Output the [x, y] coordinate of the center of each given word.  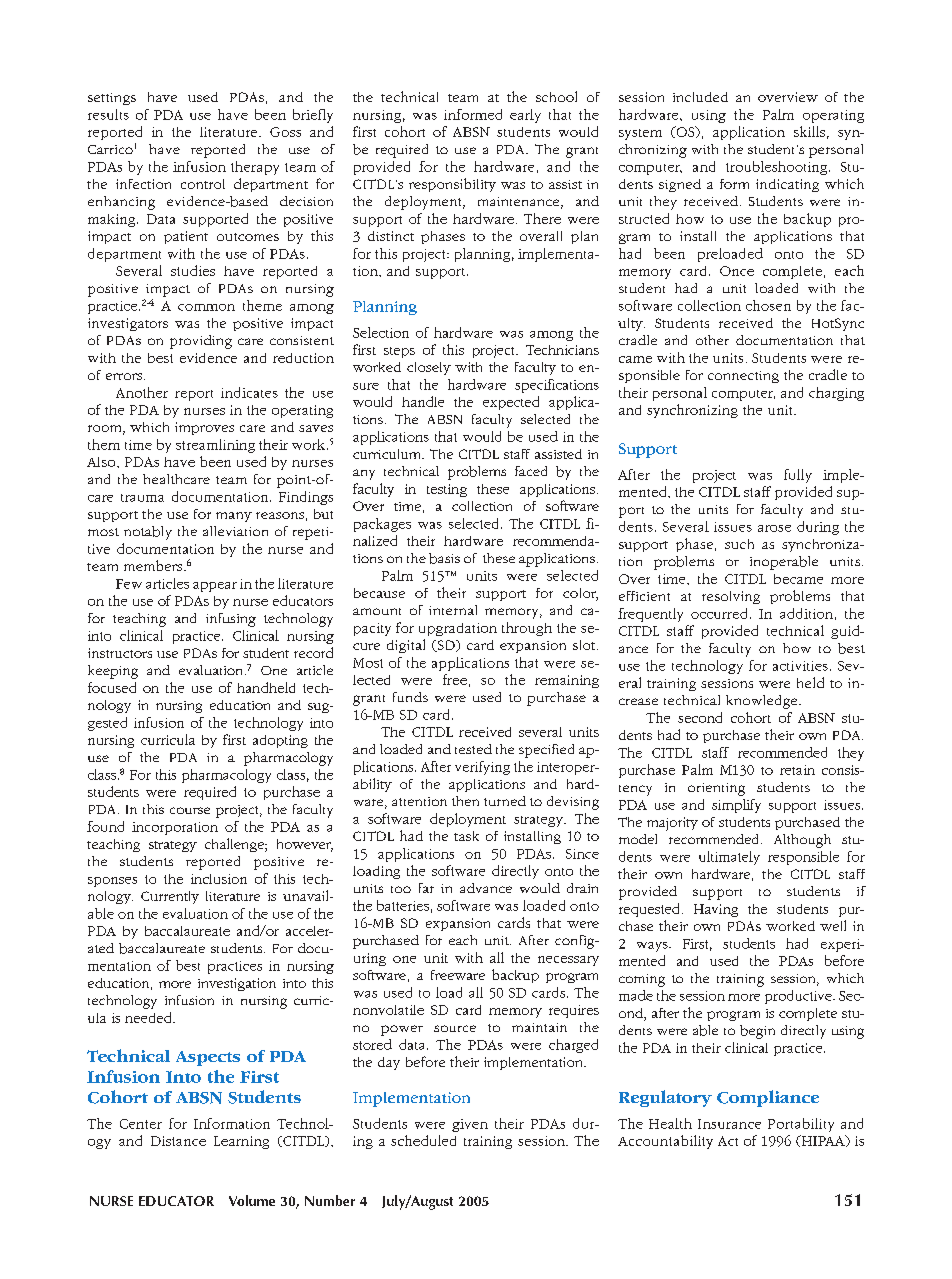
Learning [241, 1142]
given [470, 1125]
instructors [120, 653]
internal [453, 610]
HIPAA [823, 1141]
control [203, 184]
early [525, 116]
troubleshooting [778, 168]
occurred [719, 613]
